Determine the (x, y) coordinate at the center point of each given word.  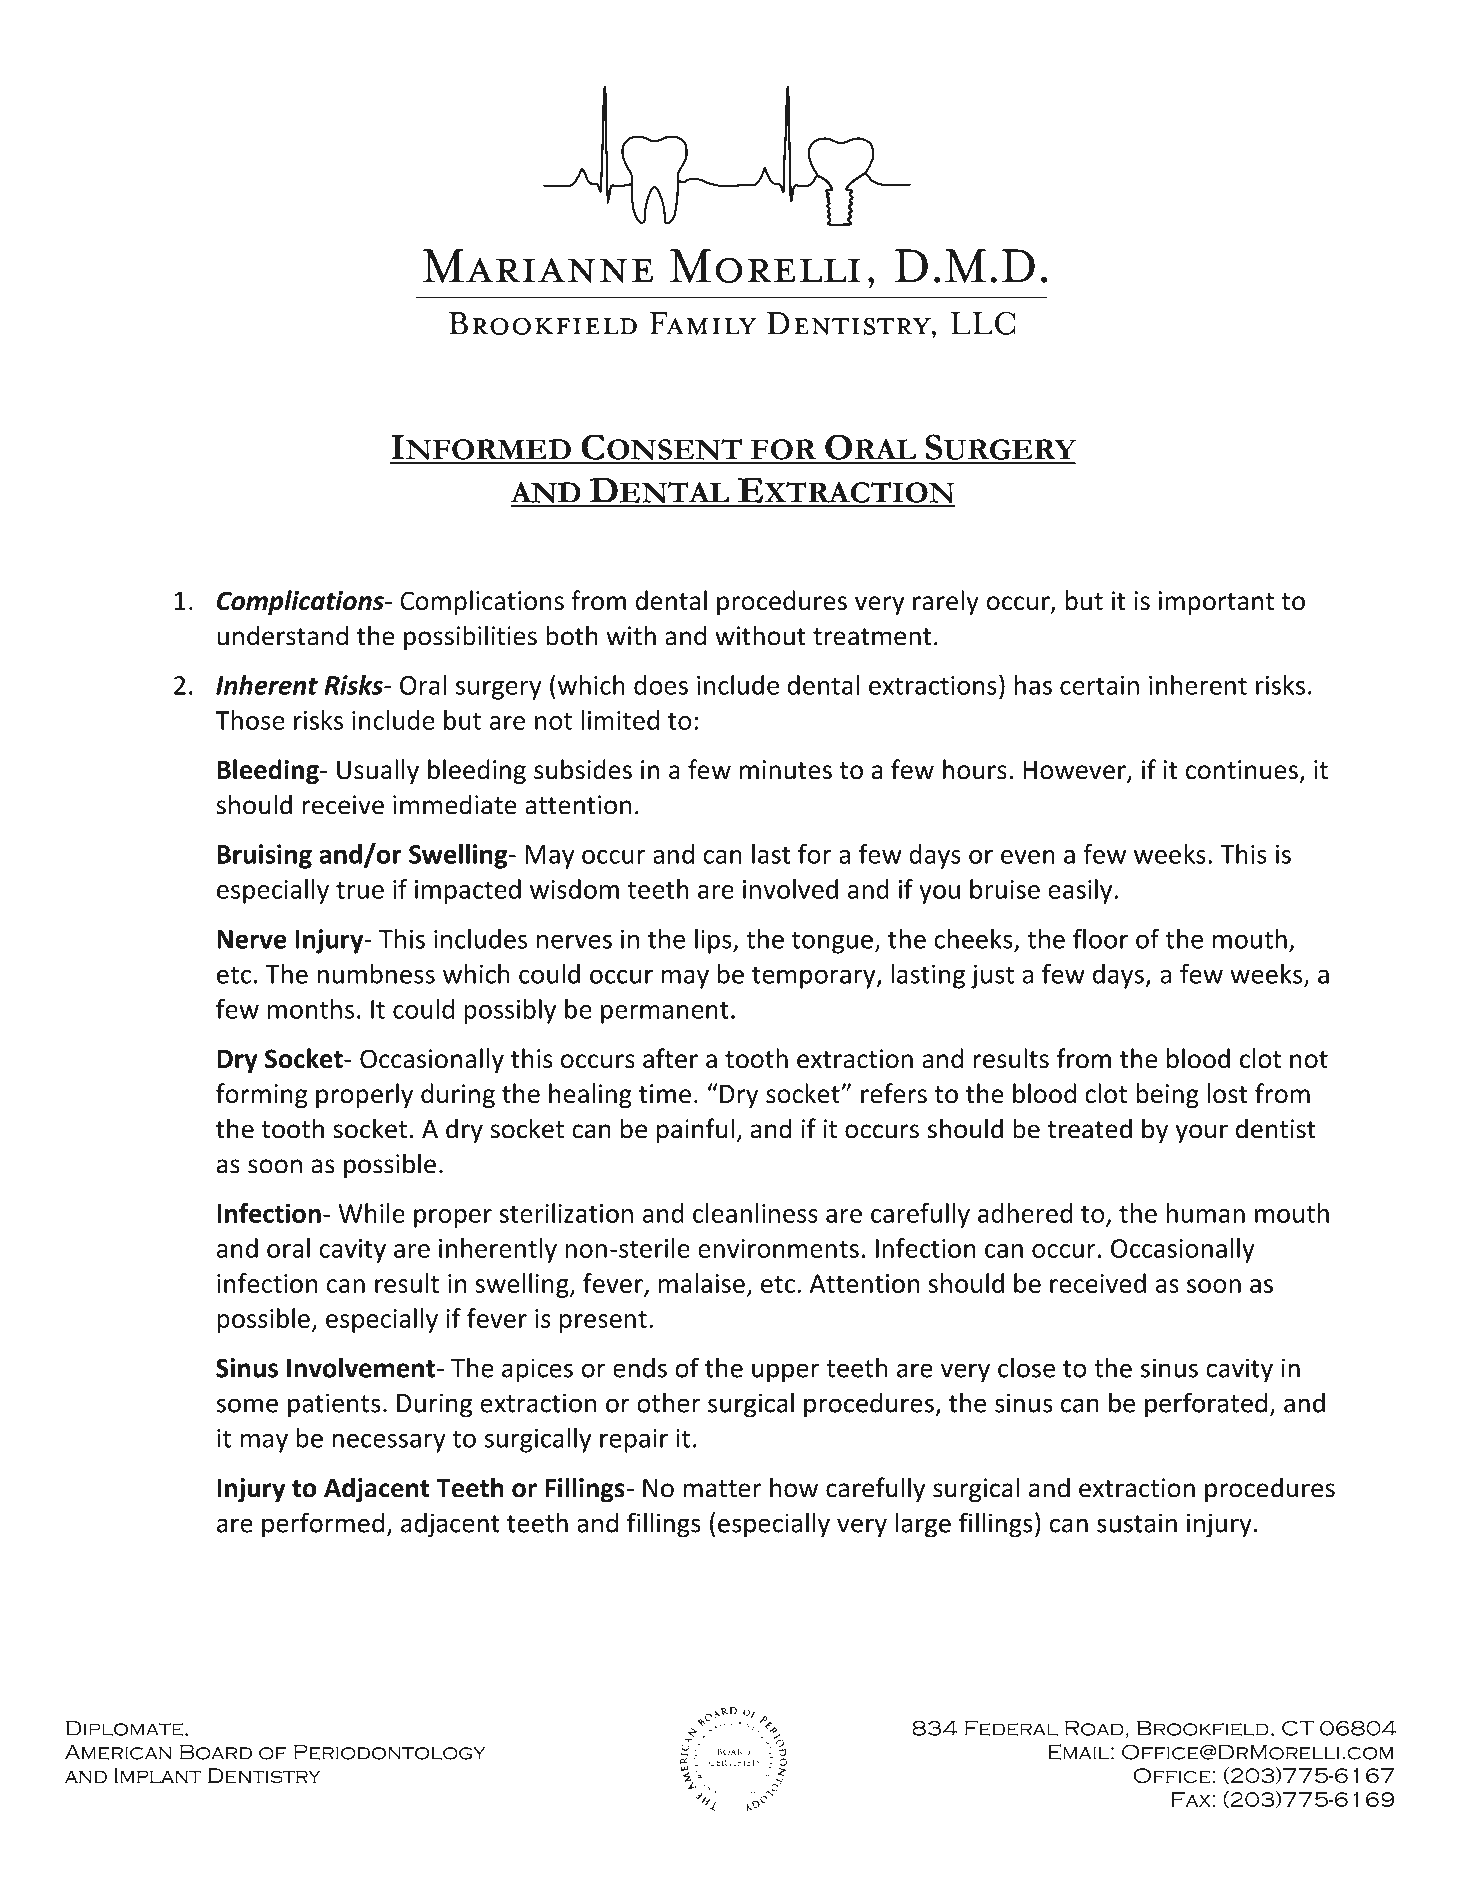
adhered (1025, 1213)
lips (714, 941)
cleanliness (755, 1213)
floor (1100, 938)
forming (262, 1095)
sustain (1137, 1523)
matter (722, 1489)
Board (216, 1752)
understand (282, 635)
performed (323, 1525)
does (661, 685)
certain (1099, 685)
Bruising (264, 856)
